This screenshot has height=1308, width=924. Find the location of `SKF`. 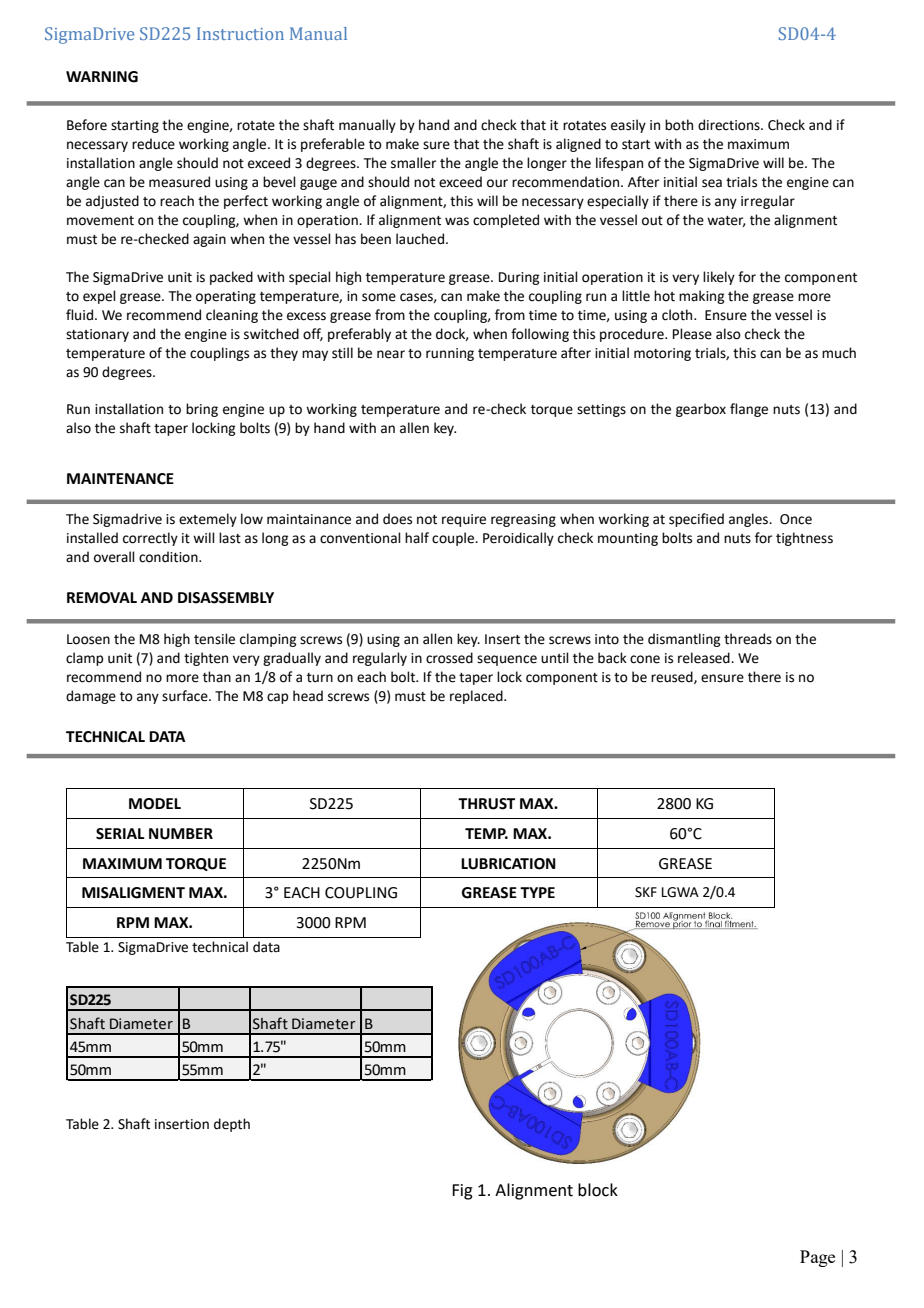

SKF is located at coordinates (646, 892).
